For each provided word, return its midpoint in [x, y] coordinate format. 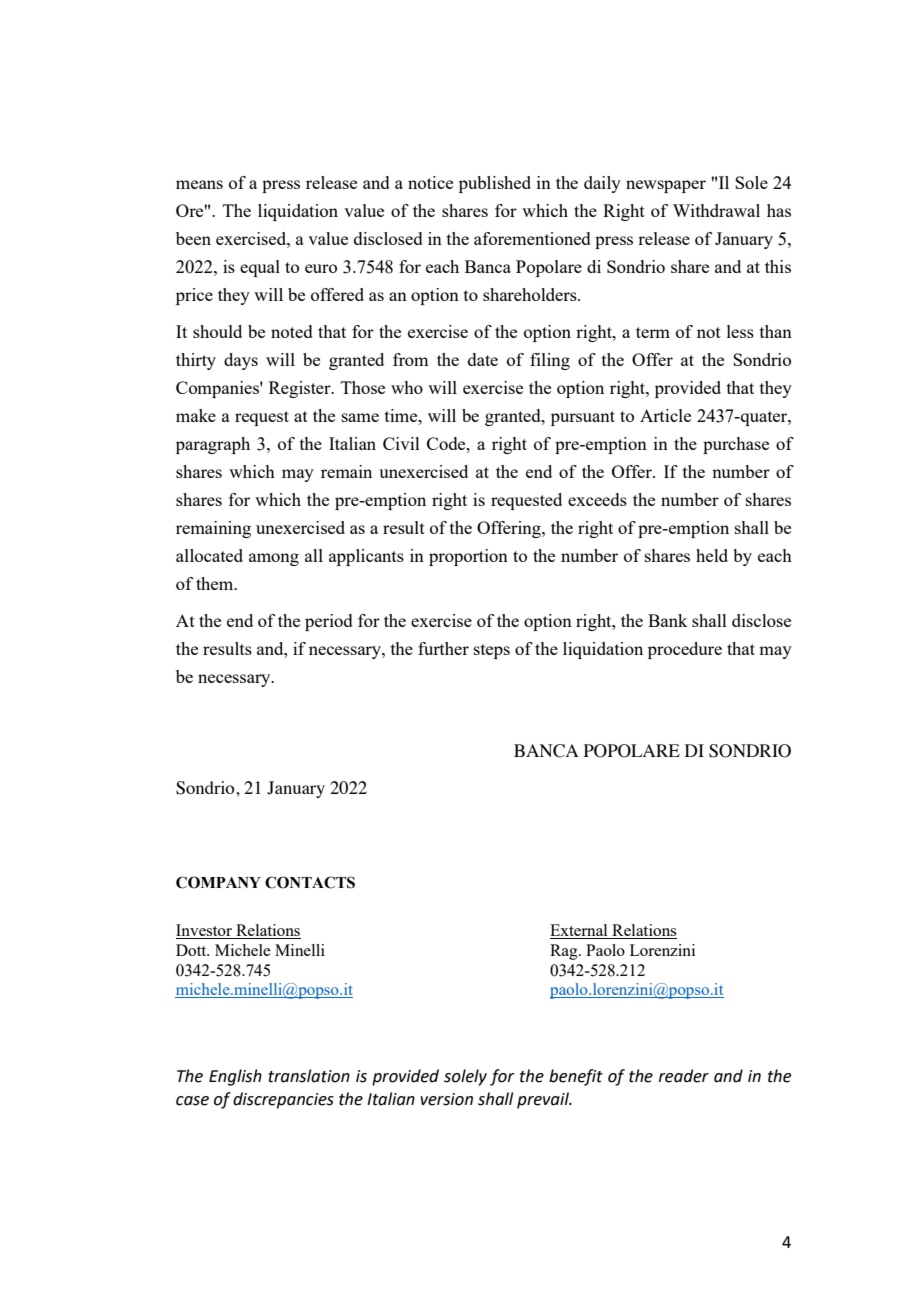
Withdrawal [716, 210]
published [495, 184]
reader [684, 1076]
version [446, 1099]
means [199, 184]
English [235, 1077]
